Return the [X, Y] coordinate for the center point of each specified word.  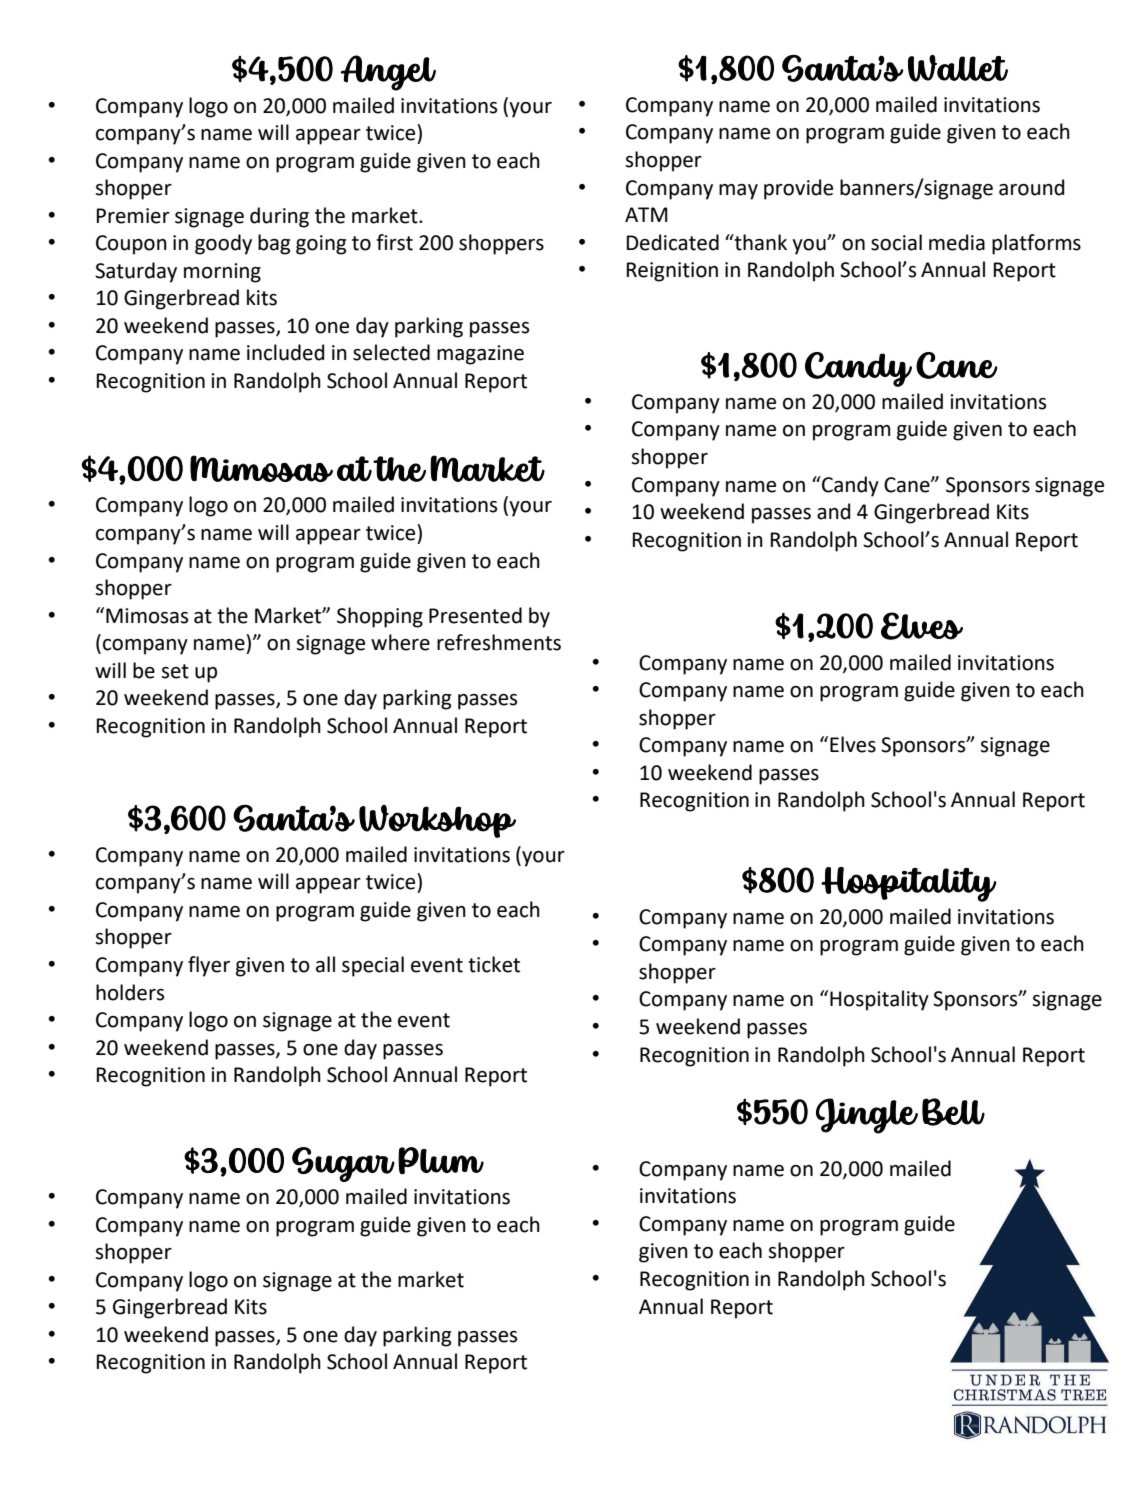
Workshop [437, 821]
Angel [388, 73]
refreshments [499, 642]
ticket [494, 964]
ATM [646, 214]
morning [222, 273]
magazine [480, 355]
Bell [953, 1112]
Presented [475, 615]
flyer [209, 966]
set [175, 671]
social [896, 242]
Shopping [380, 617]
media [957, 242]
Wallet [958, 68]
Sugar [343, 1164]
